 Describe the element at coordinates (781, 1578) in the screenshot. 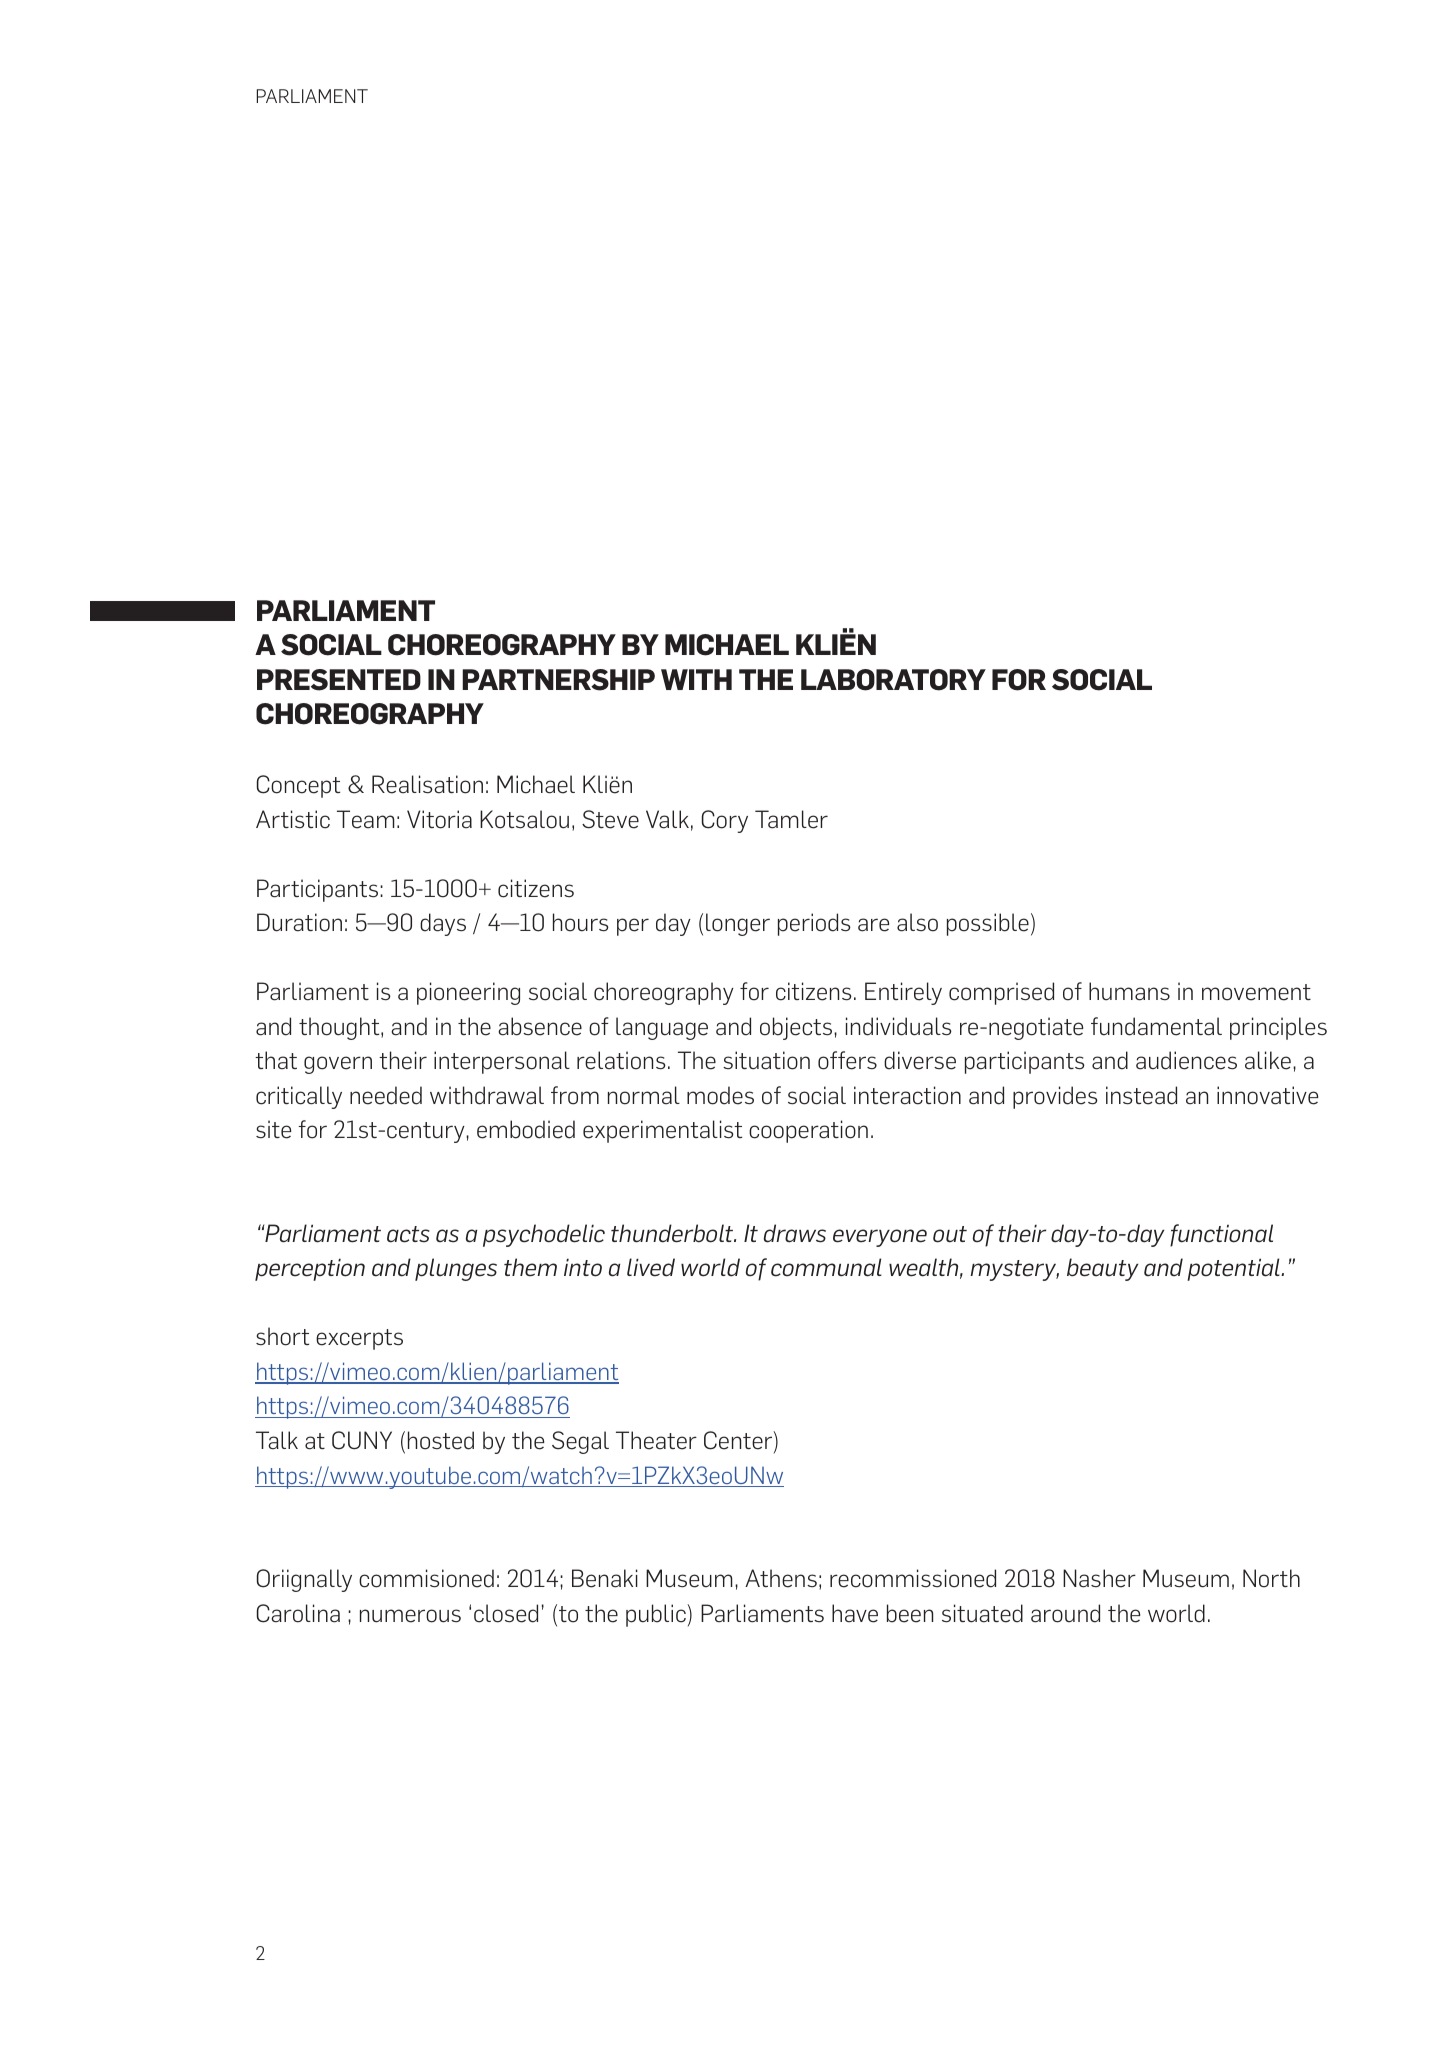

I see `Athens` at that location.
